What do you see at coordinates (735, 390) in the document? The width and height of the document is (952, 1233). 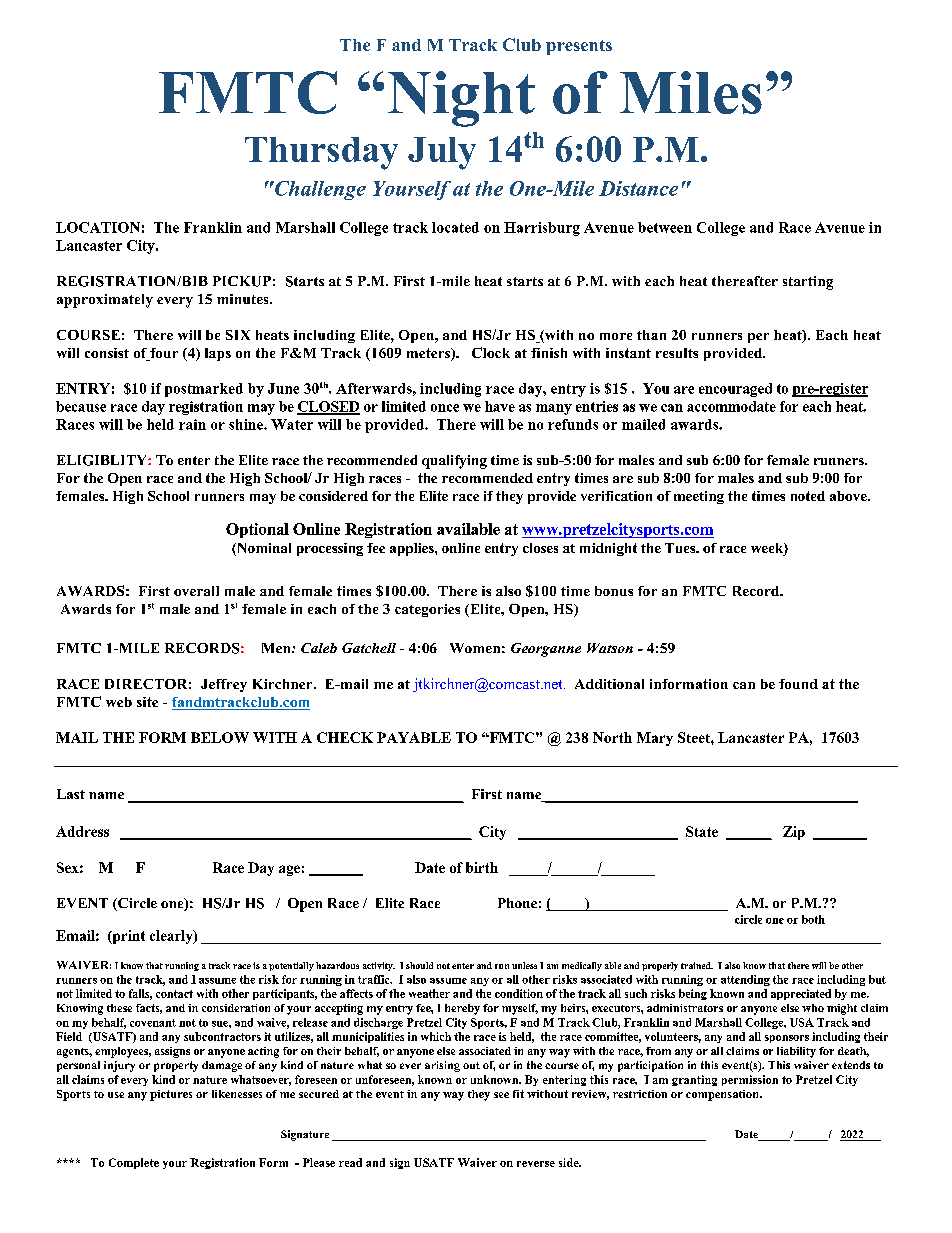 I see `encouraged` at bounding box center [735, 390].
